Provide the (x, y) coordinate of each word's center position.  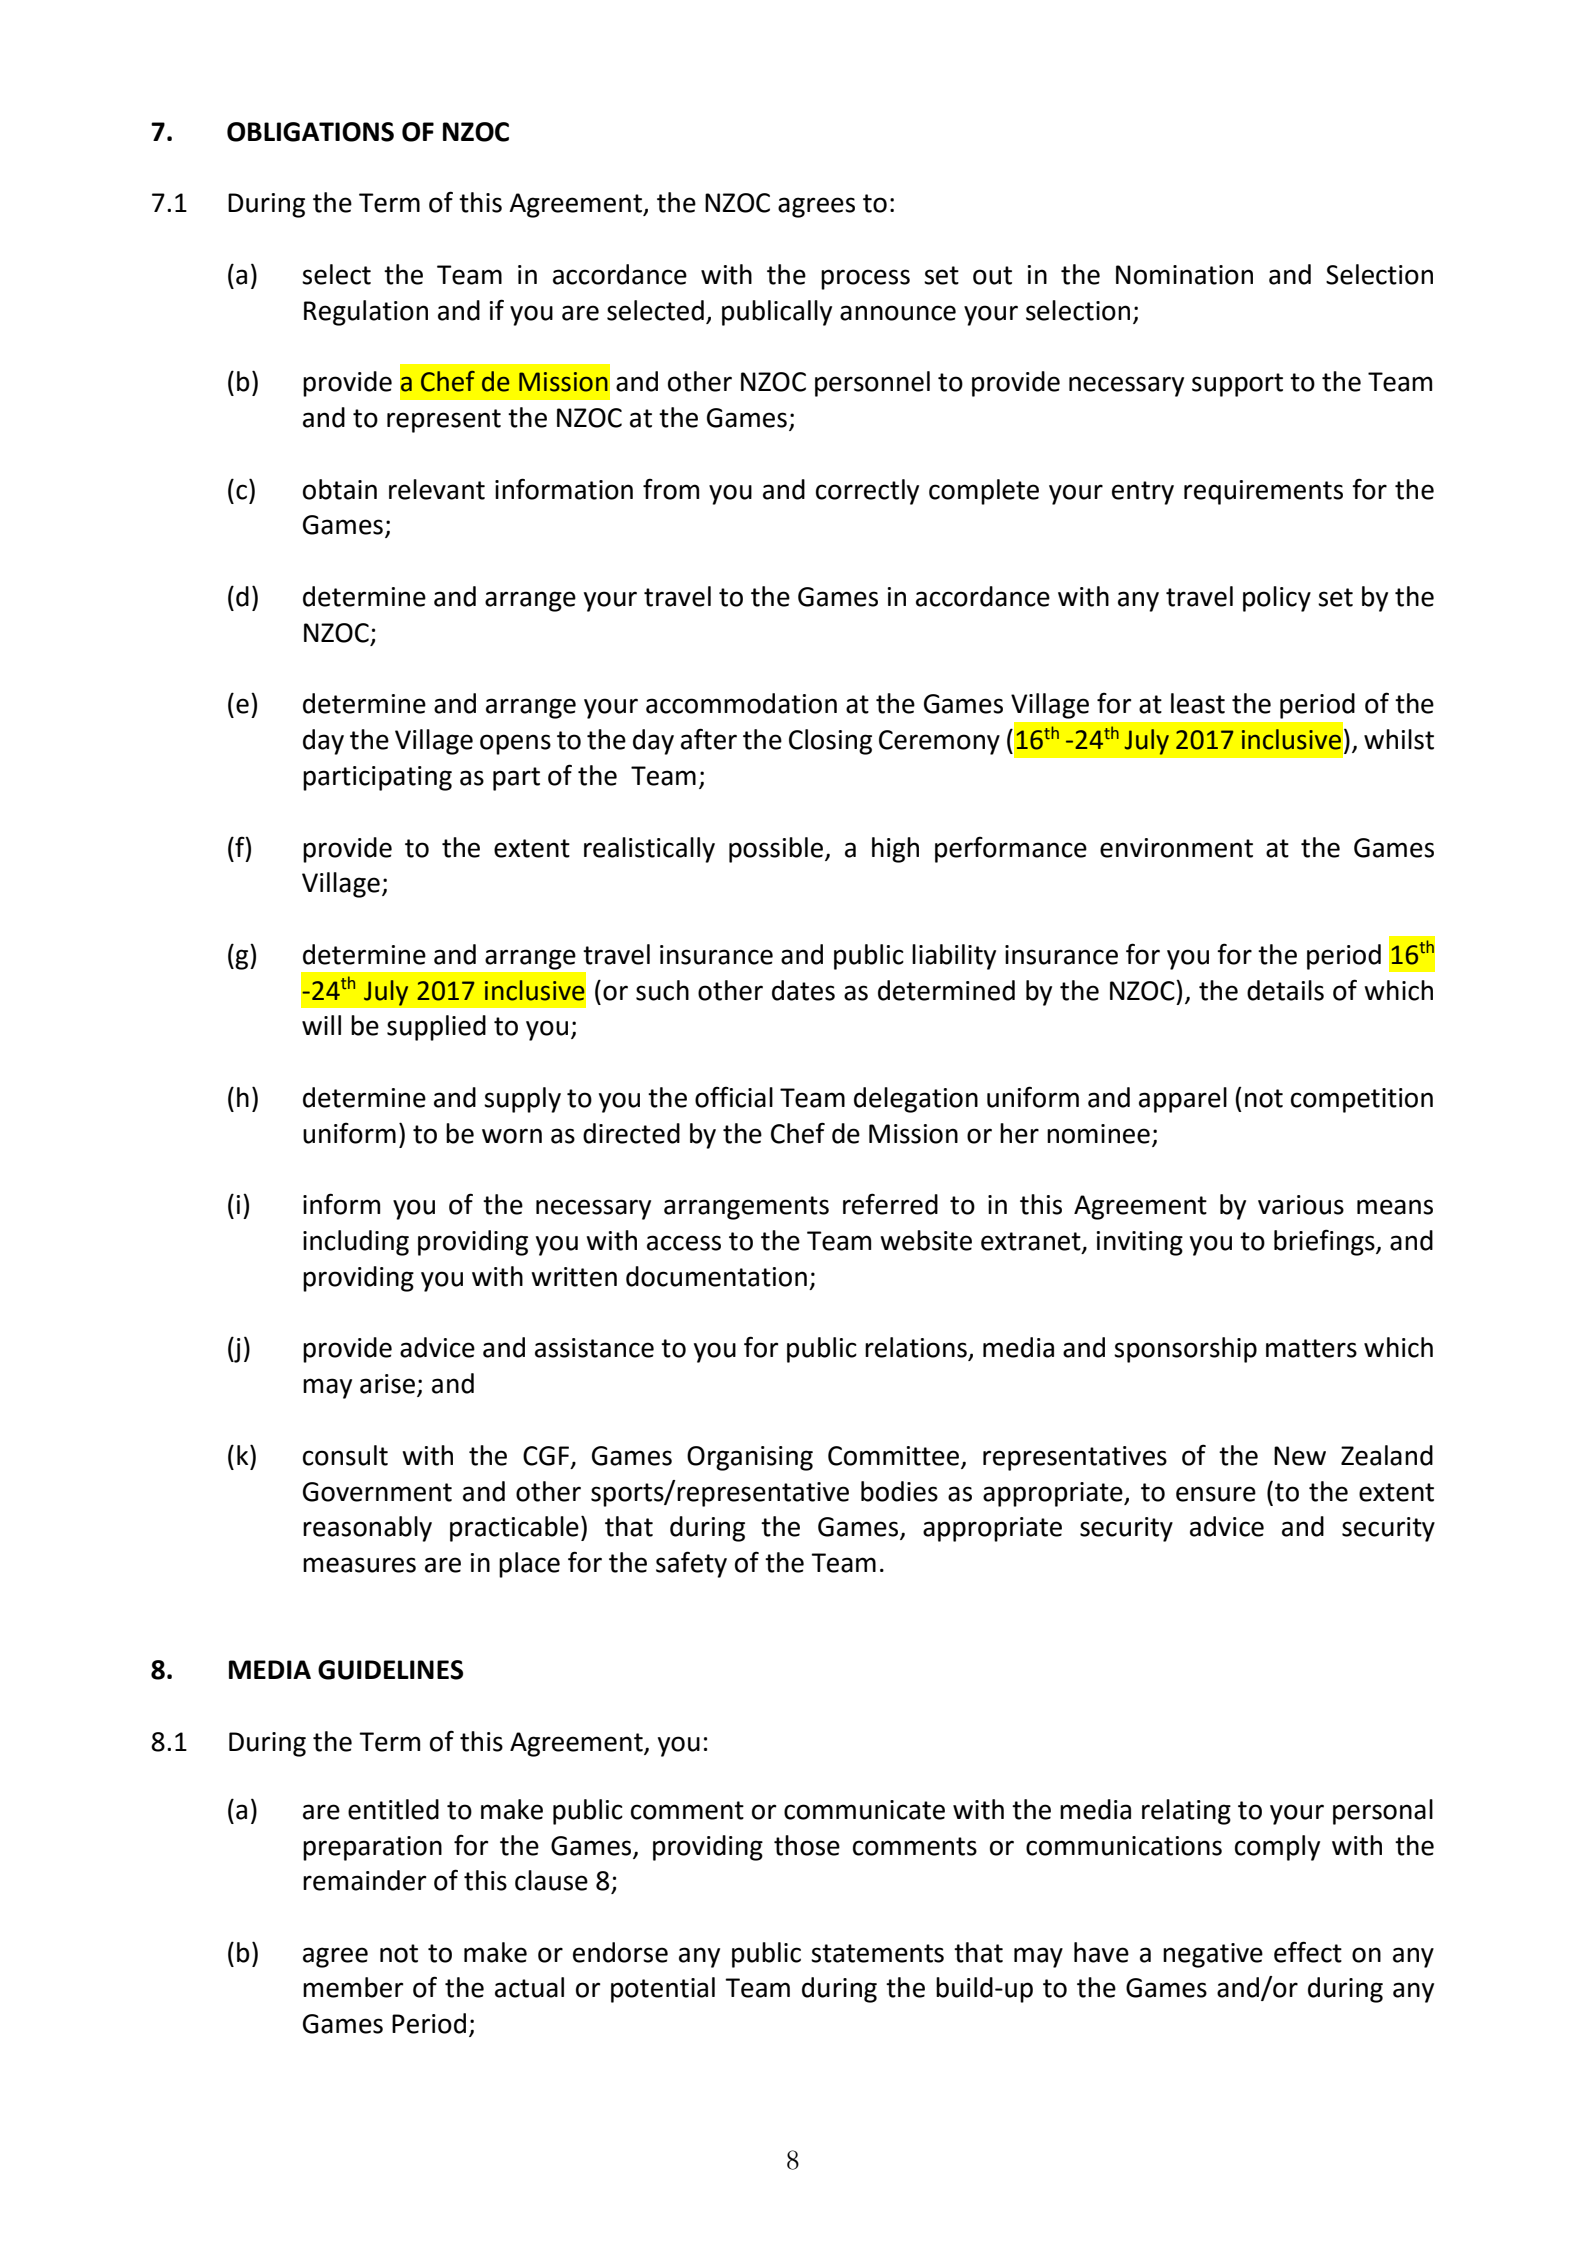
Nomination (1184, 275)
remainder (365, 1880)
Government (377, 1492)
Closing (830, 742)
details (1285, 990)
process (865, 279)
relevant (437, 489)
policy (1277, 599)
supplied (436, 1028)
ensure (1216, 1494)
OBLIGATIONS (310, 132)
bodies (899, 1491)
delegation (916, 1100)
